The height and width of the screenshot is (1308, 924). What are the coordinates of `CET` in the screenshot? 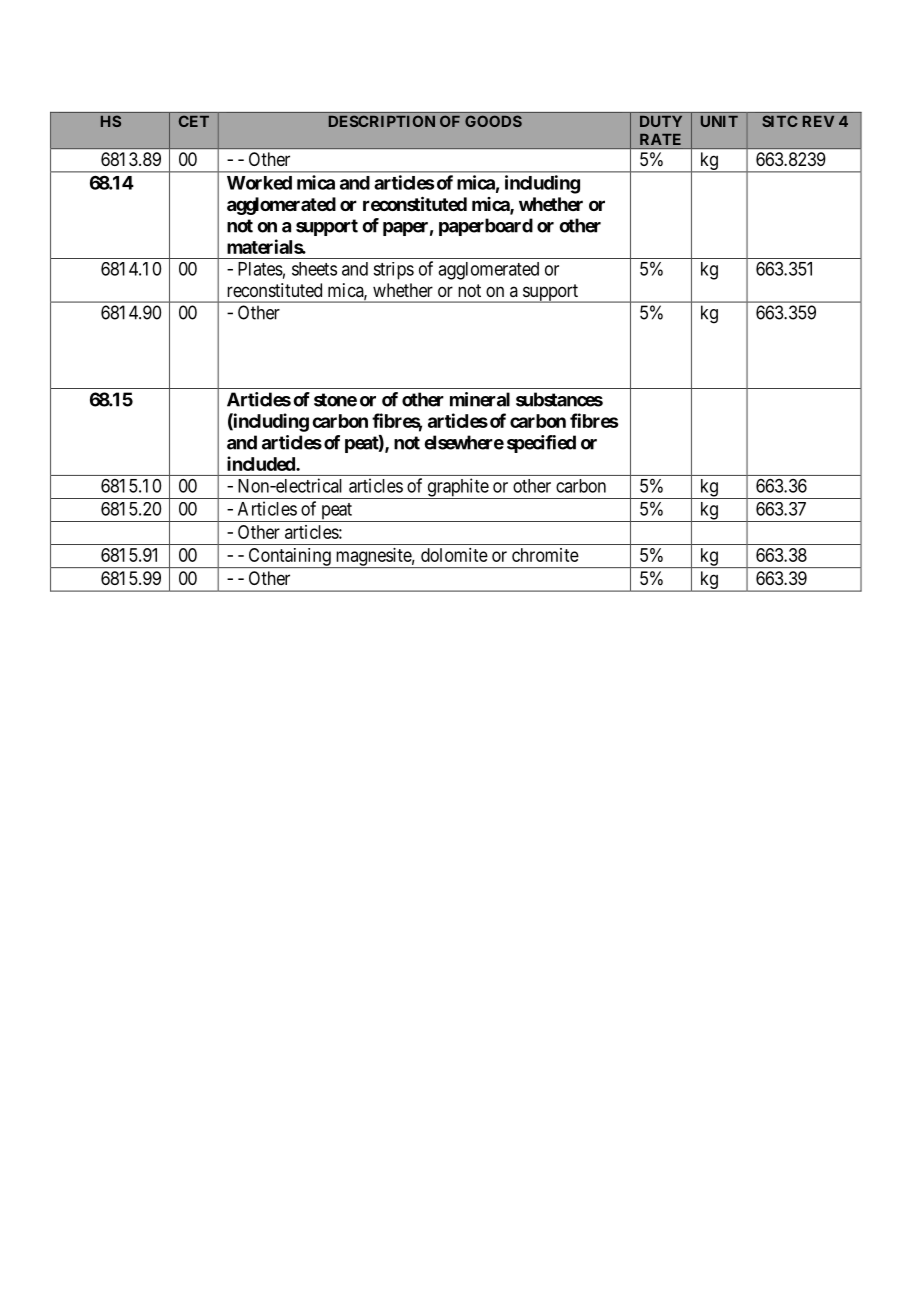 It's located at (194, 121).
